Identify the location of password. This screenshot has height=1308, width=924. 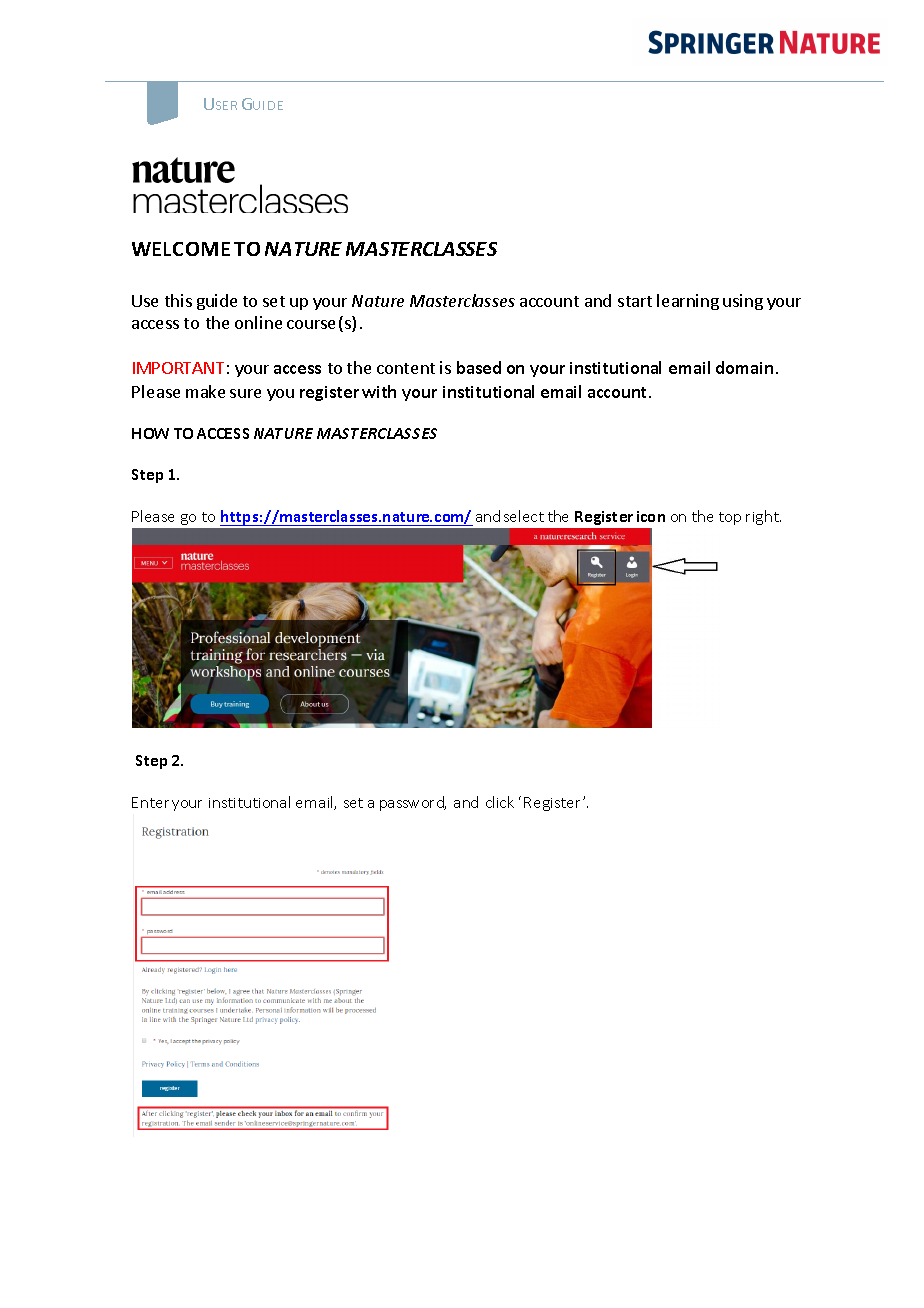
(413, 803).
